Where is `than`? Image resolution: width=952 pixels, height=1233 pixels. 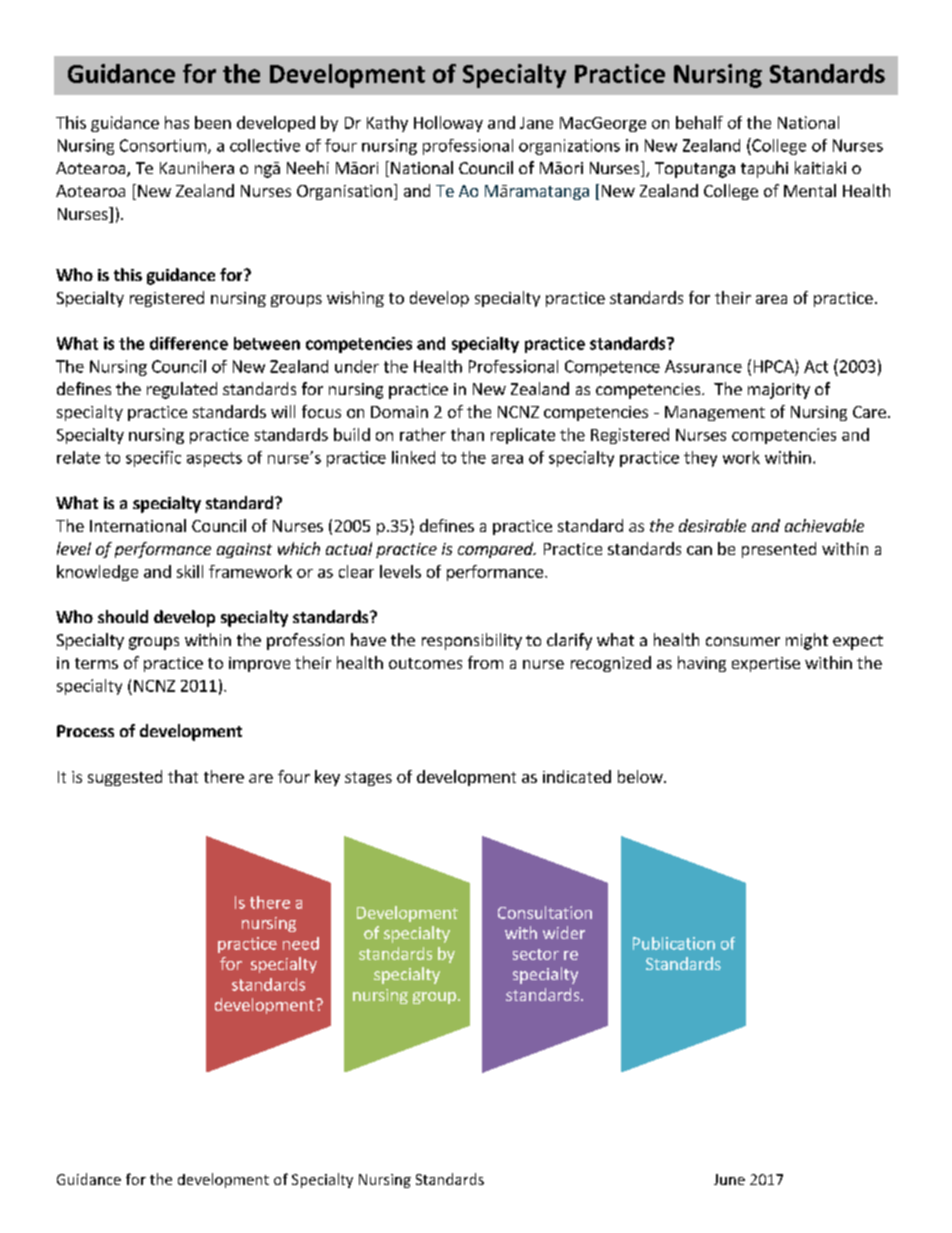
than is located at coordinates (467, 434).
